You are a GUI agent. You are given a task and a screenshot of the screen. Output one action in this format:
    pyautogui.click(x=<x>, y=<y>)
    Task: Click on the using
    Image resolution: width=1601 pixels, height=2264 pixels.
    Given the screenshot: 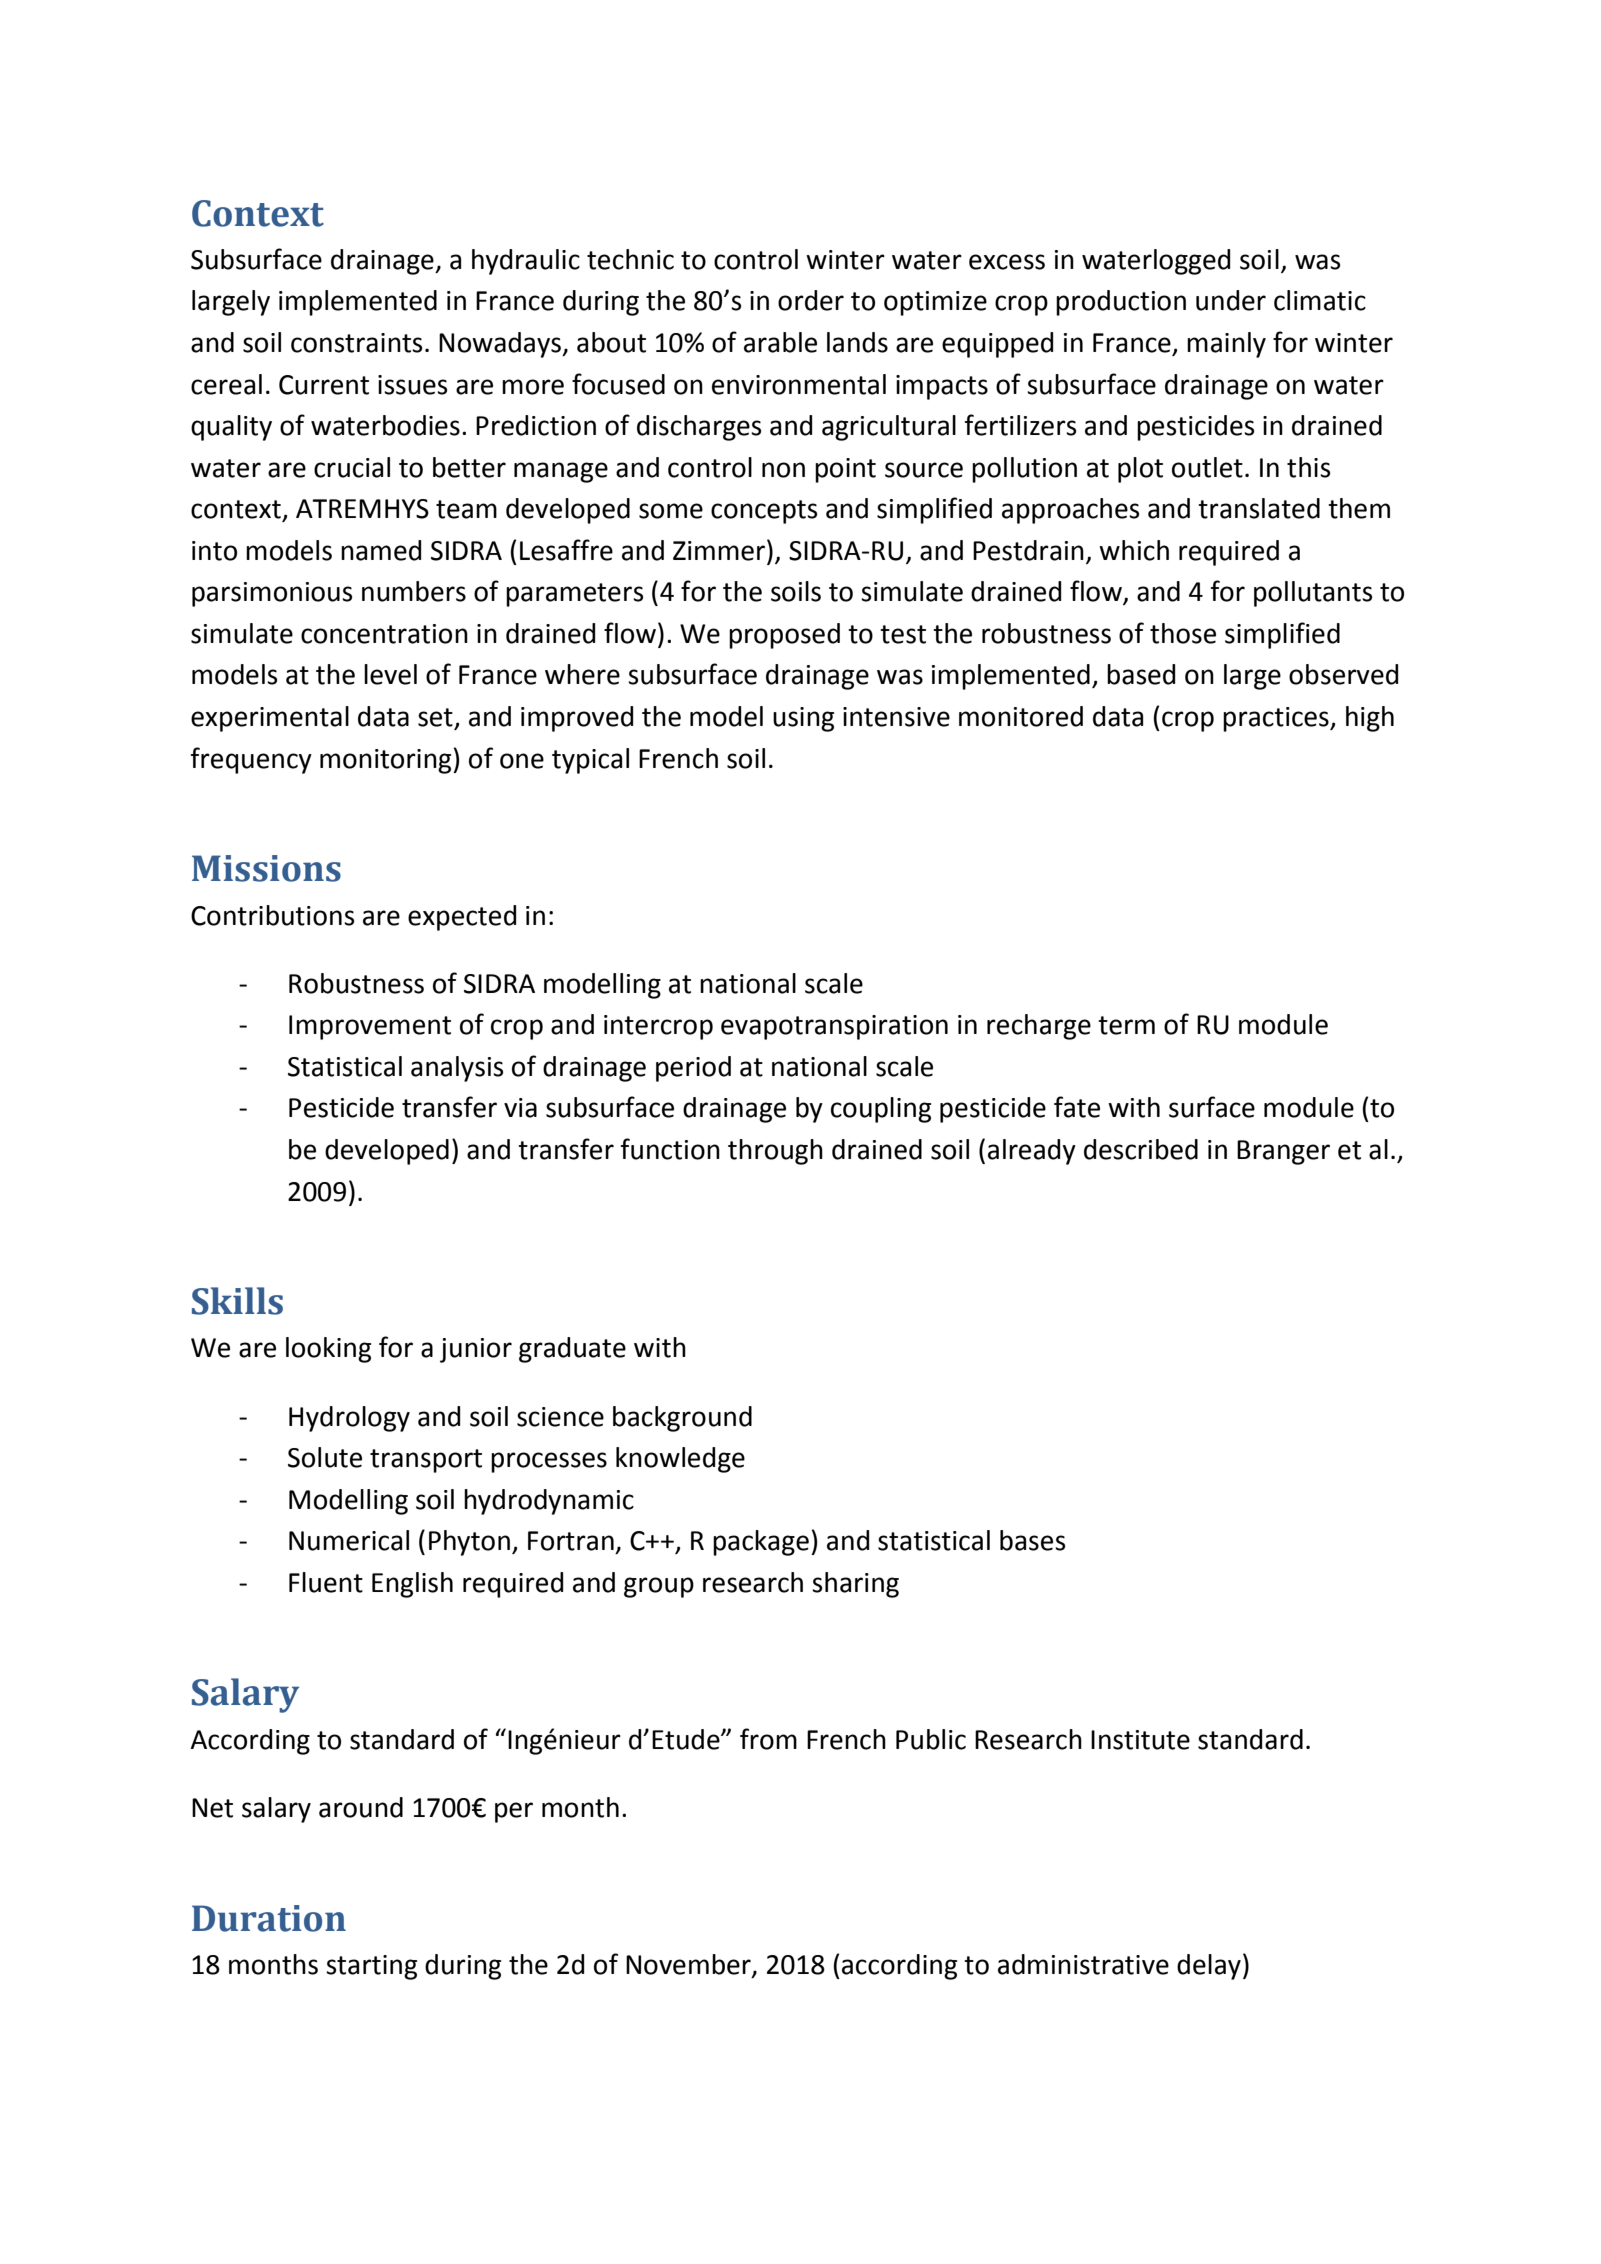 What is the action you would take?
    pyautogui.click(x=803, y=719)
